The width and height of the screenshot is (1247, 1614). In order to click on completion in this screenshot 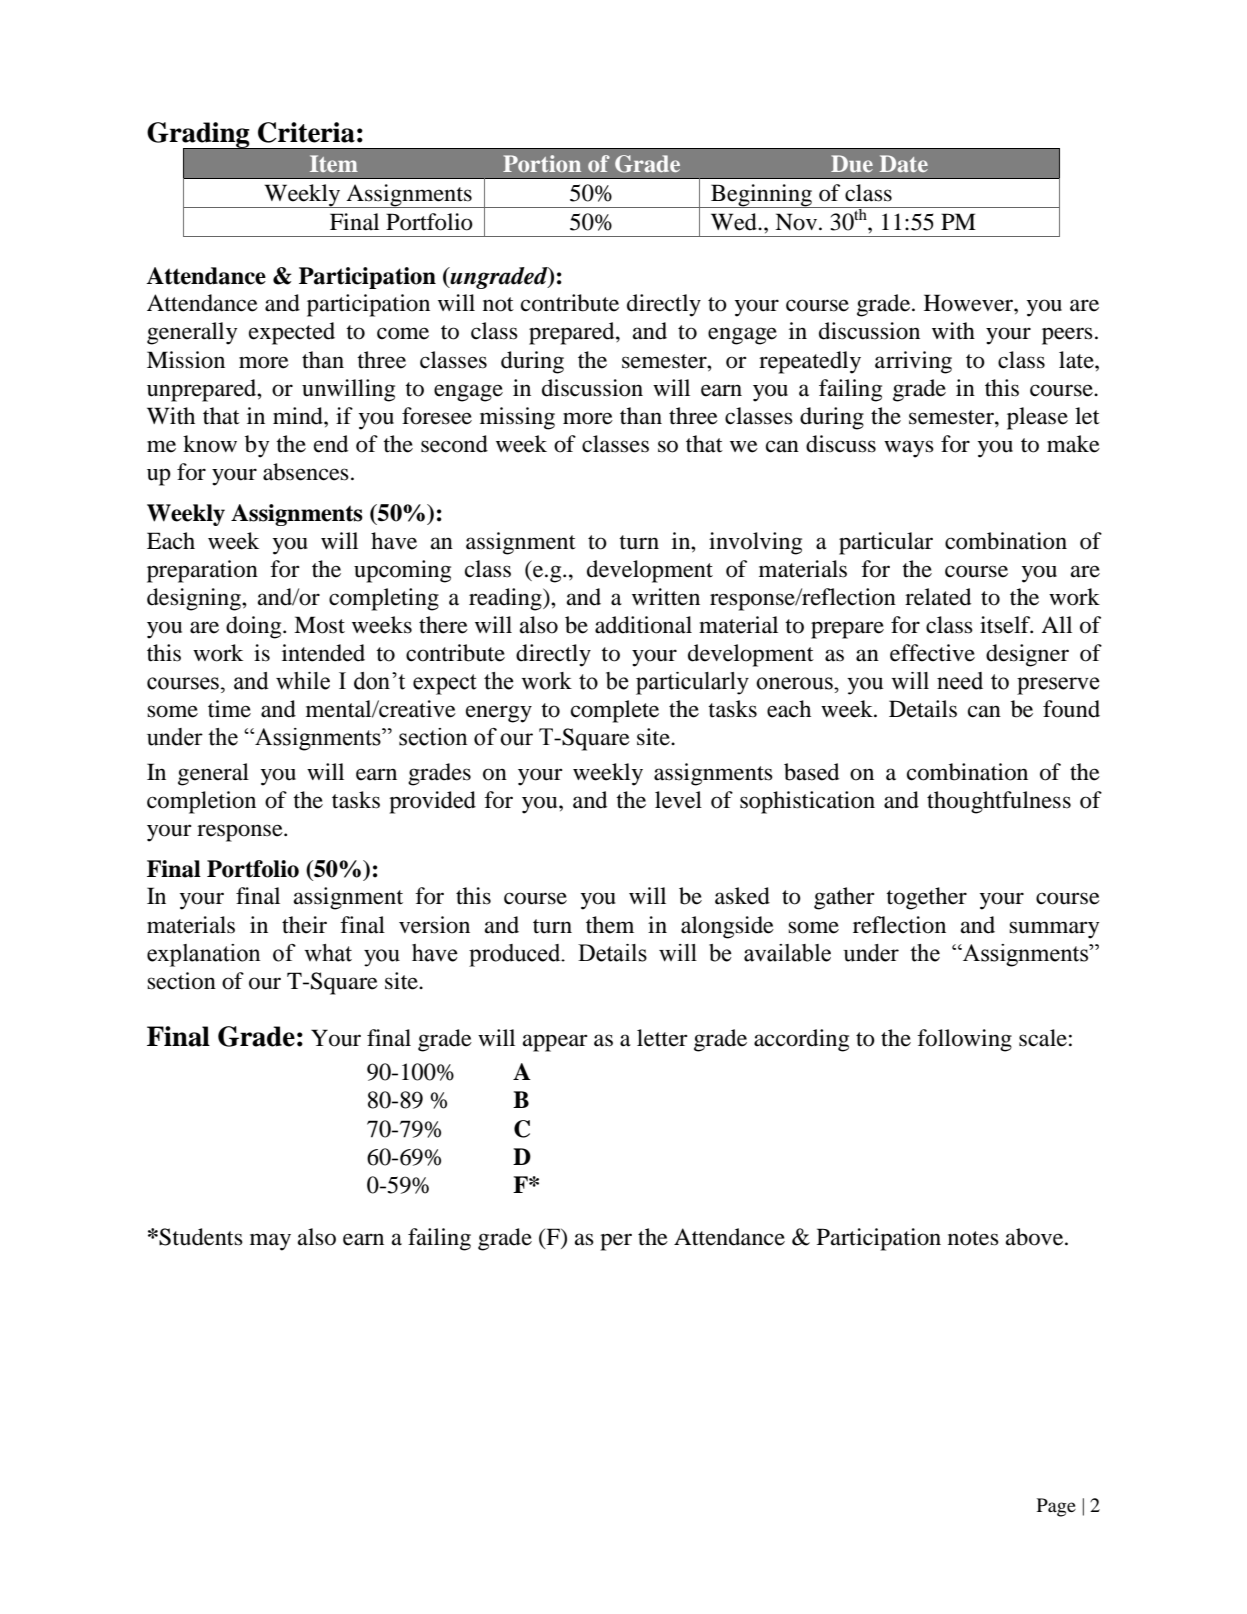, I will do `click(201, 802)`.
